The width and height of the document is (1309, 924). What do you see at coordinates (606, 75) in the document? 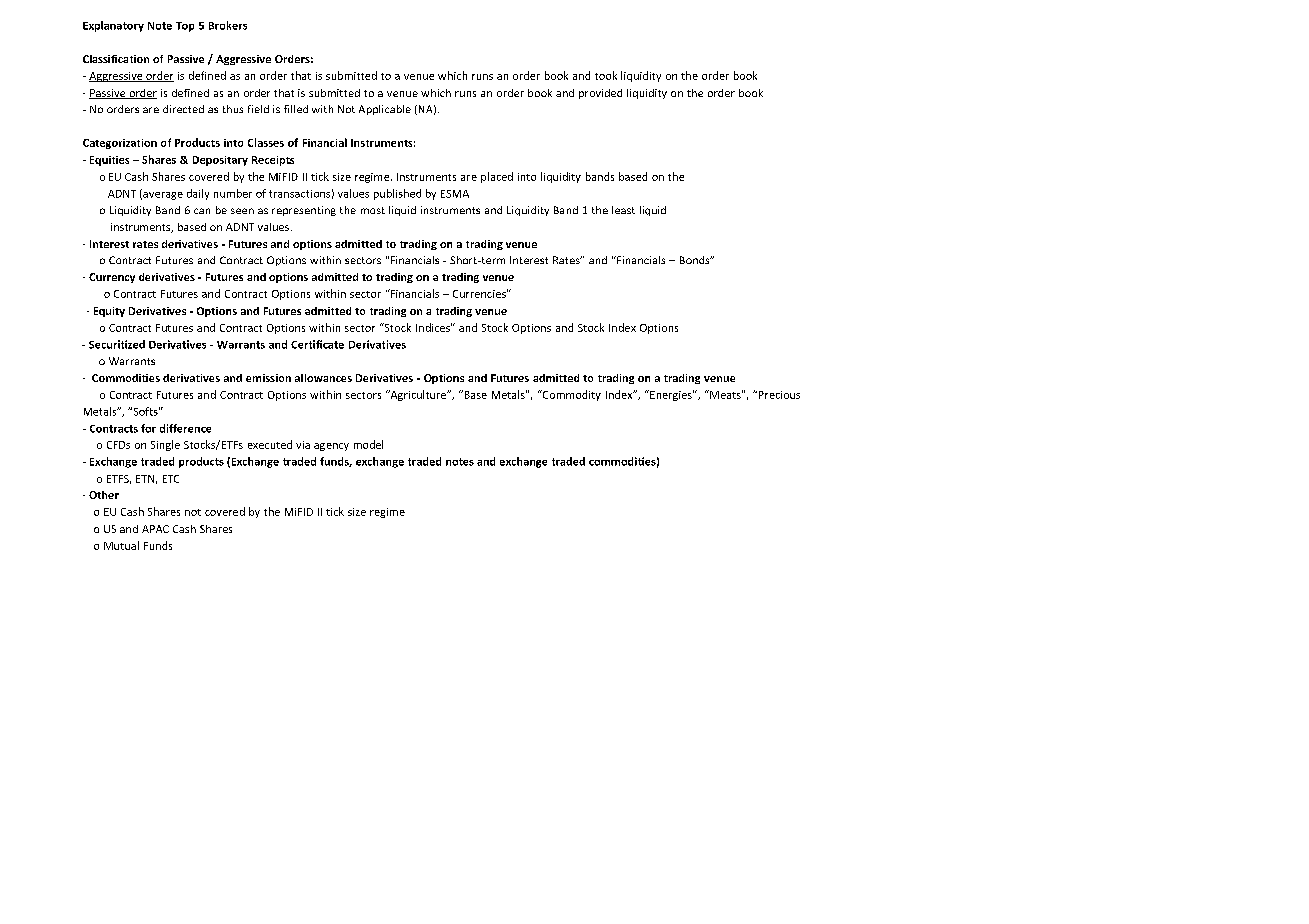
I see `took` at bounding box center [606, 75].
